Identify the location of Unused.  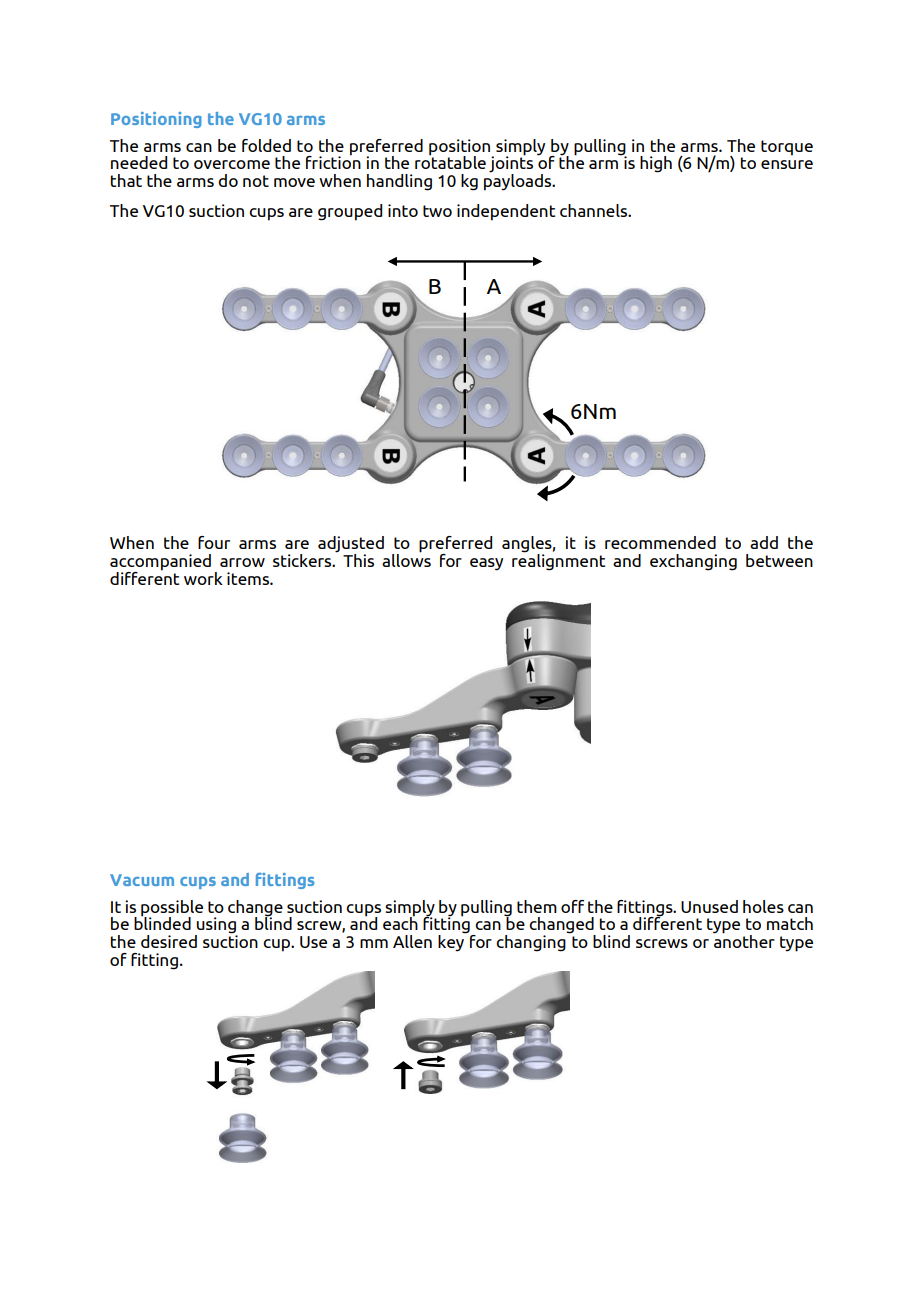
(709, 906).
